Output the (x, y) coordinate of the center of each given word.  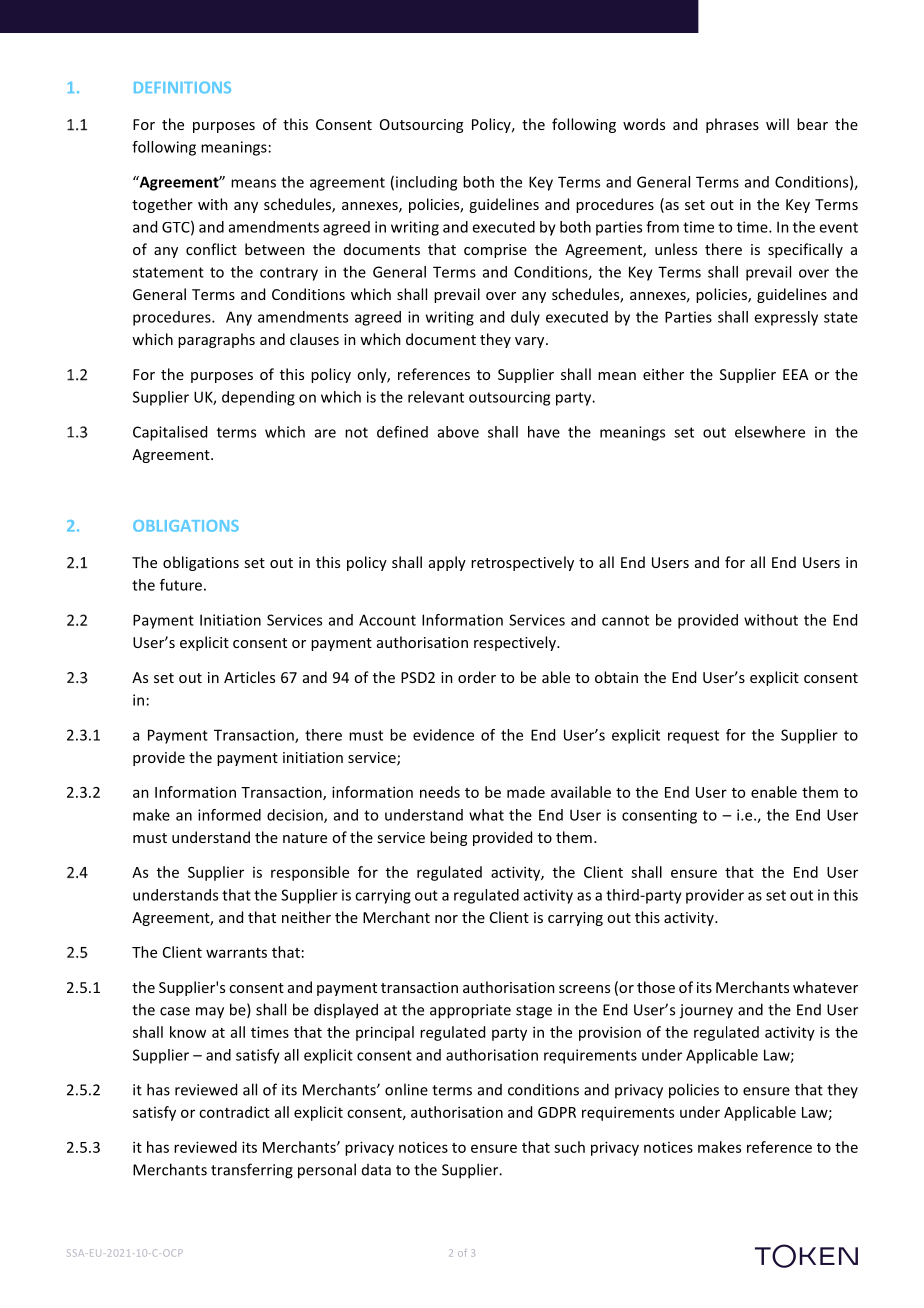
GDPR (557, 1112)
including (426, 183)
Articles (249, 677)
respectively (516, 643)
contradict (234, 1112)
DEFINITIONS (182, 87)
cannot (625, 620)
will (777, 124)
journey (706, 1011)
